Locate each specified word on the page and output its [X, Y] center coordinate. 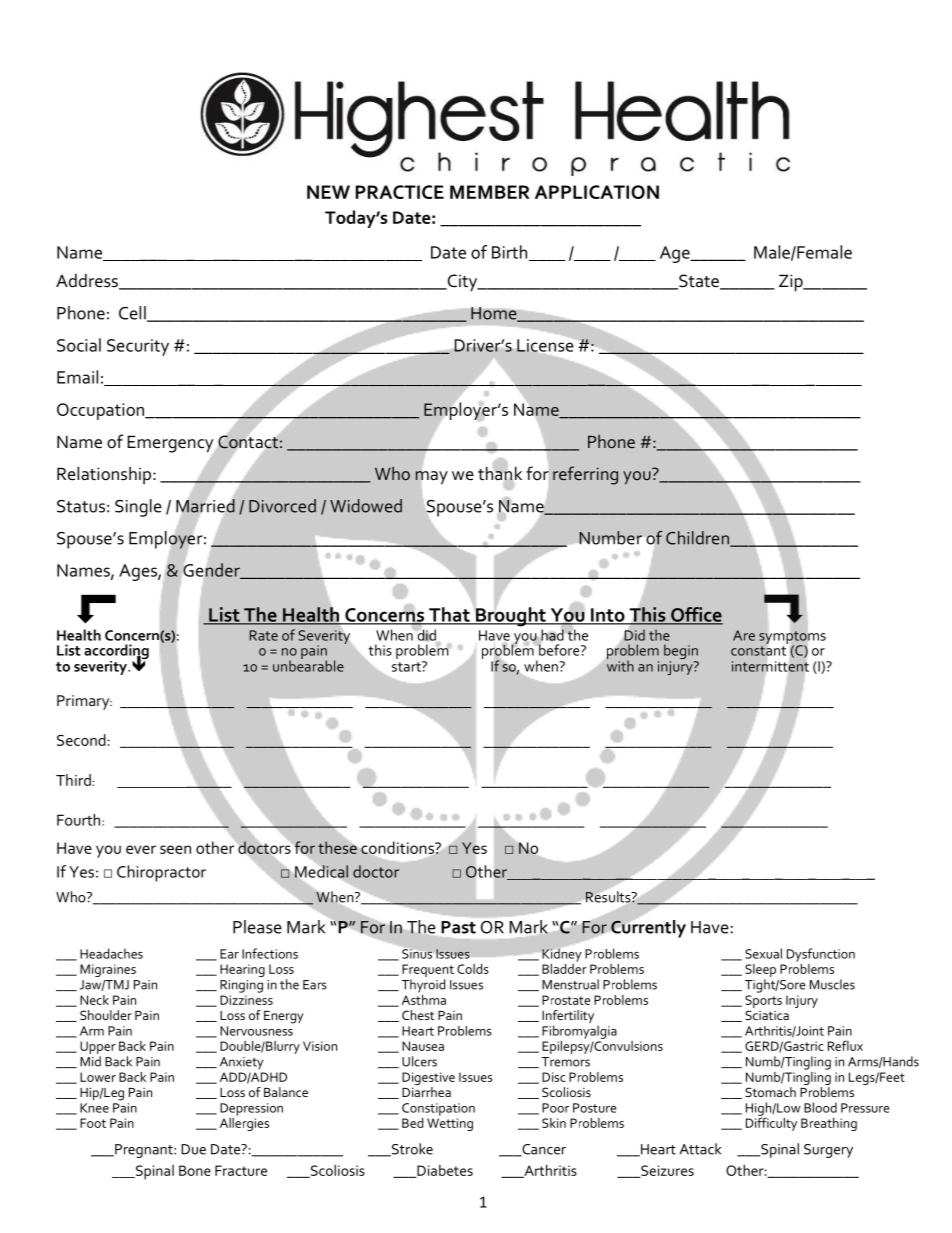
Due [193, 1149]
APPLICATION [597, 192]
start [407, 666]
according [116, 653]
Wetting [450, 1124]
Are [744, 635]
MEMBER [490, 192]
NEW [328, 192]
